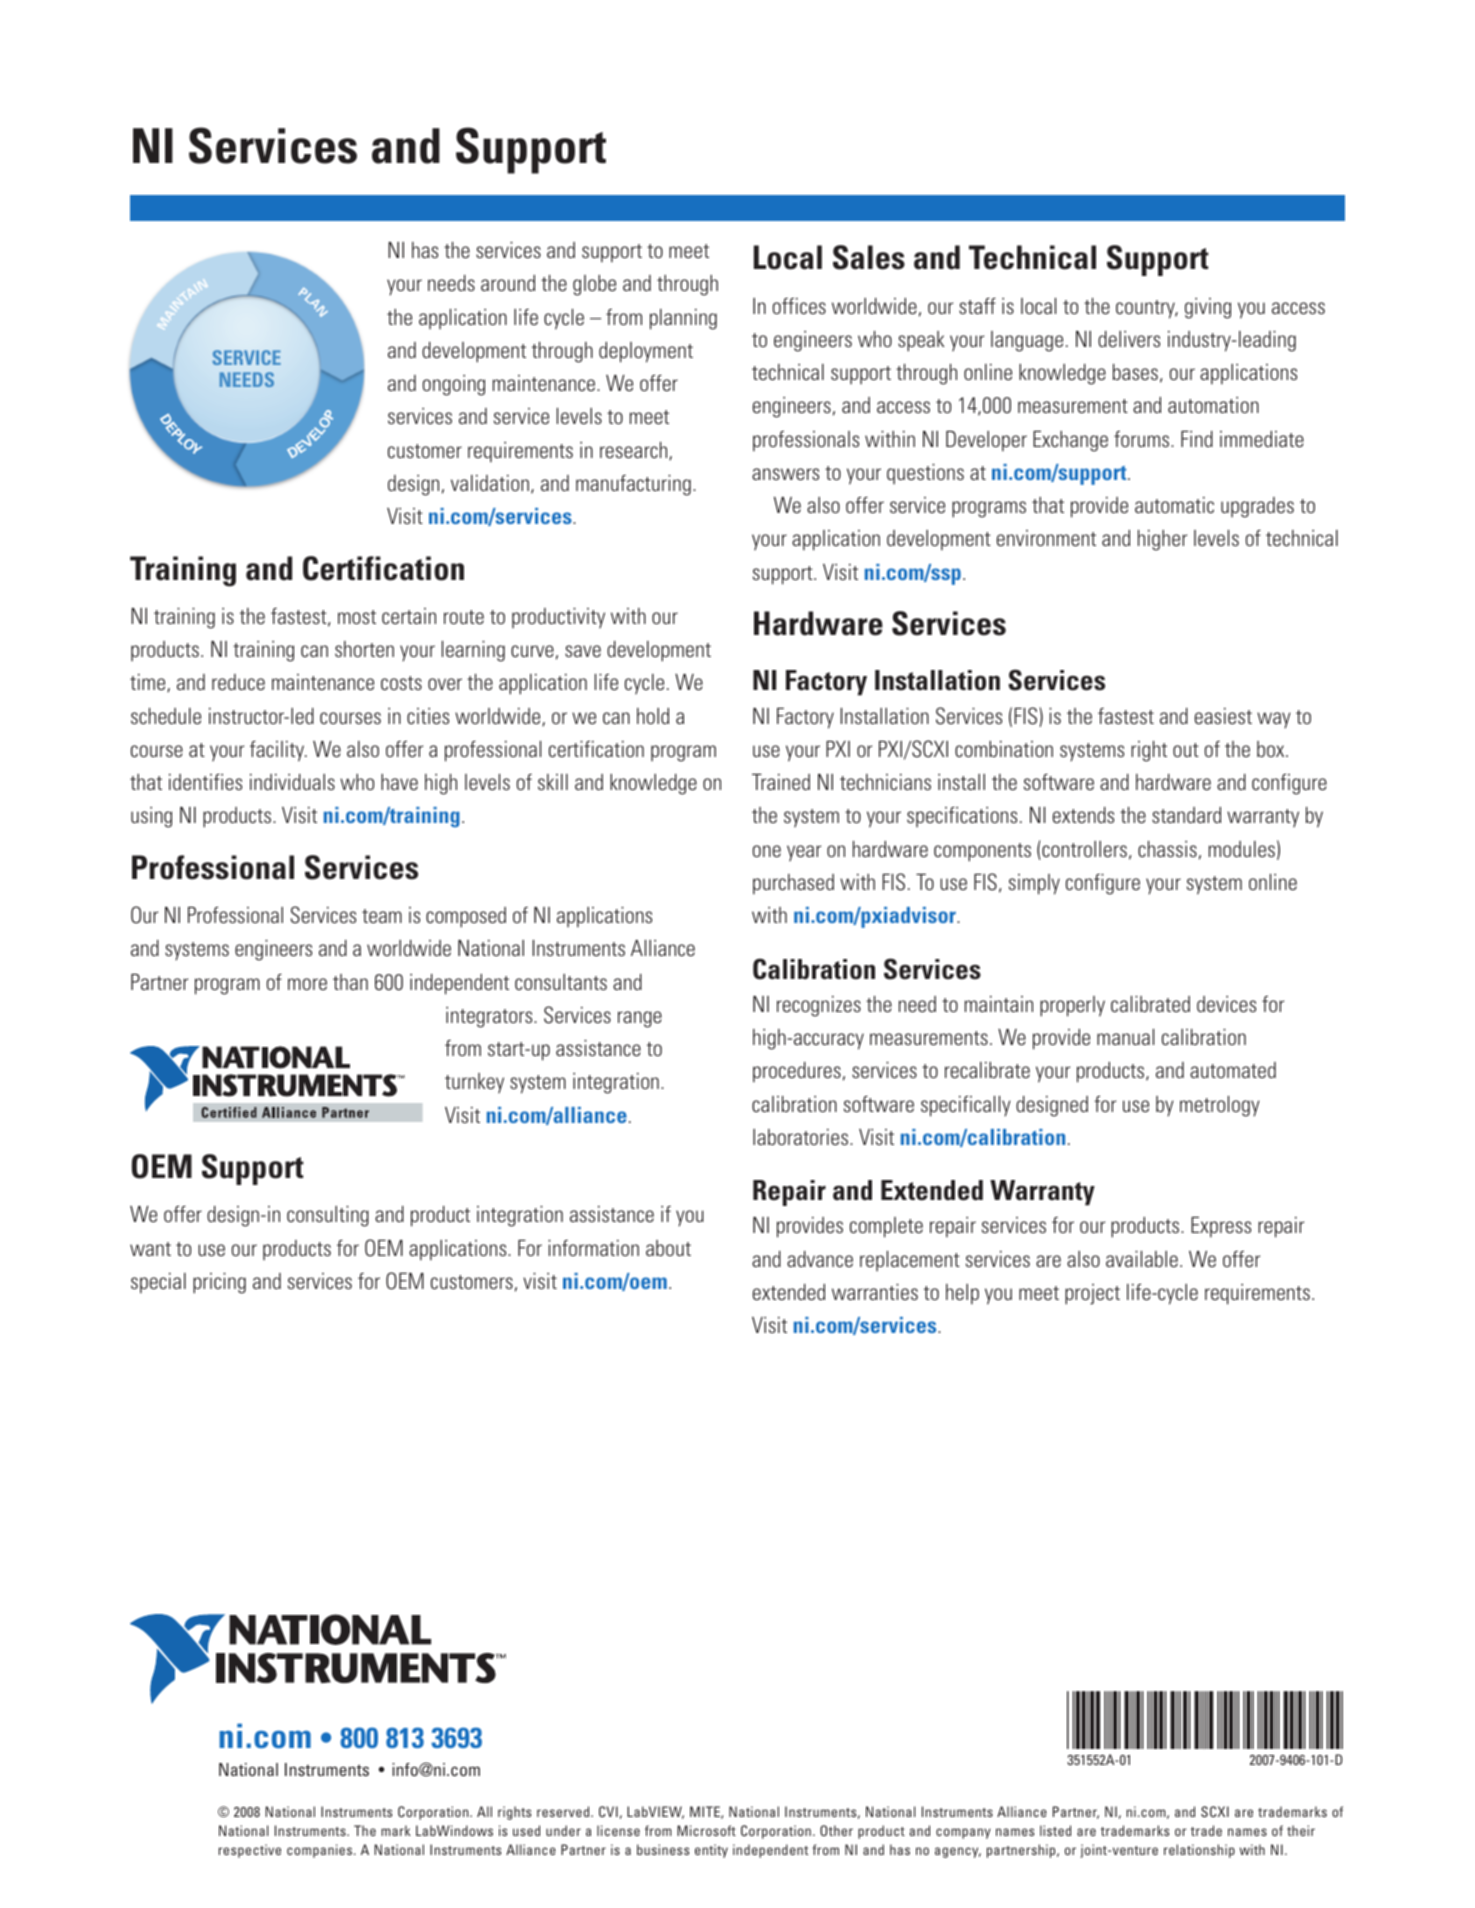  What do you see at coordinates (321, 1851) in the screenshot?
I see `companies` at bounding box center [321, 1851].
